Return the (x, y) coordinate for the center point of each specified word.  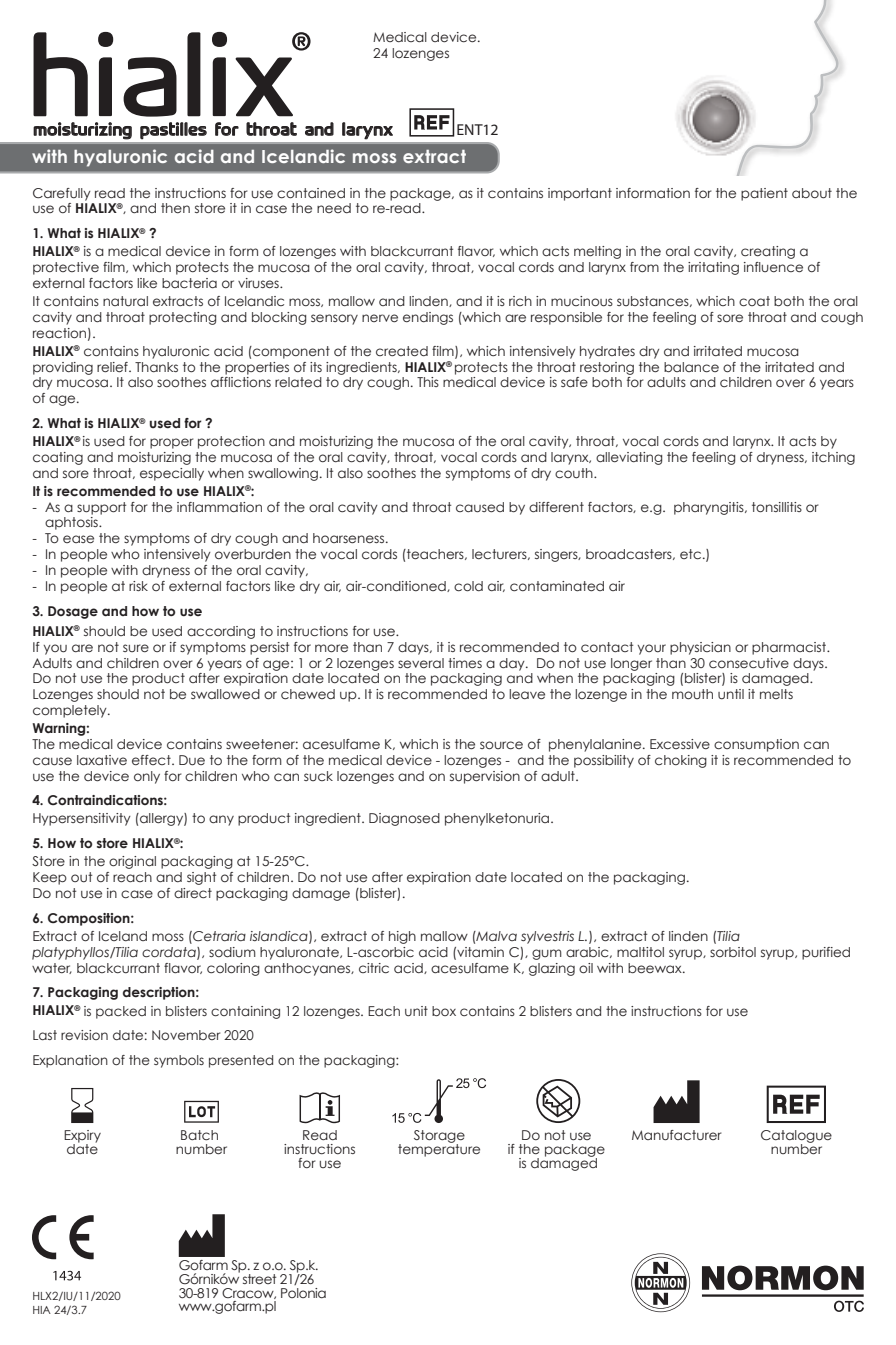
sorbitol (733, 952)
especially (172, 474)
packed (121, 1012)
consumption (756, 745)
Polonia (303, 1293)
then (175, 208)
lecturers (500, 554)
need (334, 208)
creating (768, 252)
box (444, 1011)
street (259, 1279)
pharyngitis (710, 508)
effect (152, 760)
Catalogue (796, 1138)
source (501, 745)
